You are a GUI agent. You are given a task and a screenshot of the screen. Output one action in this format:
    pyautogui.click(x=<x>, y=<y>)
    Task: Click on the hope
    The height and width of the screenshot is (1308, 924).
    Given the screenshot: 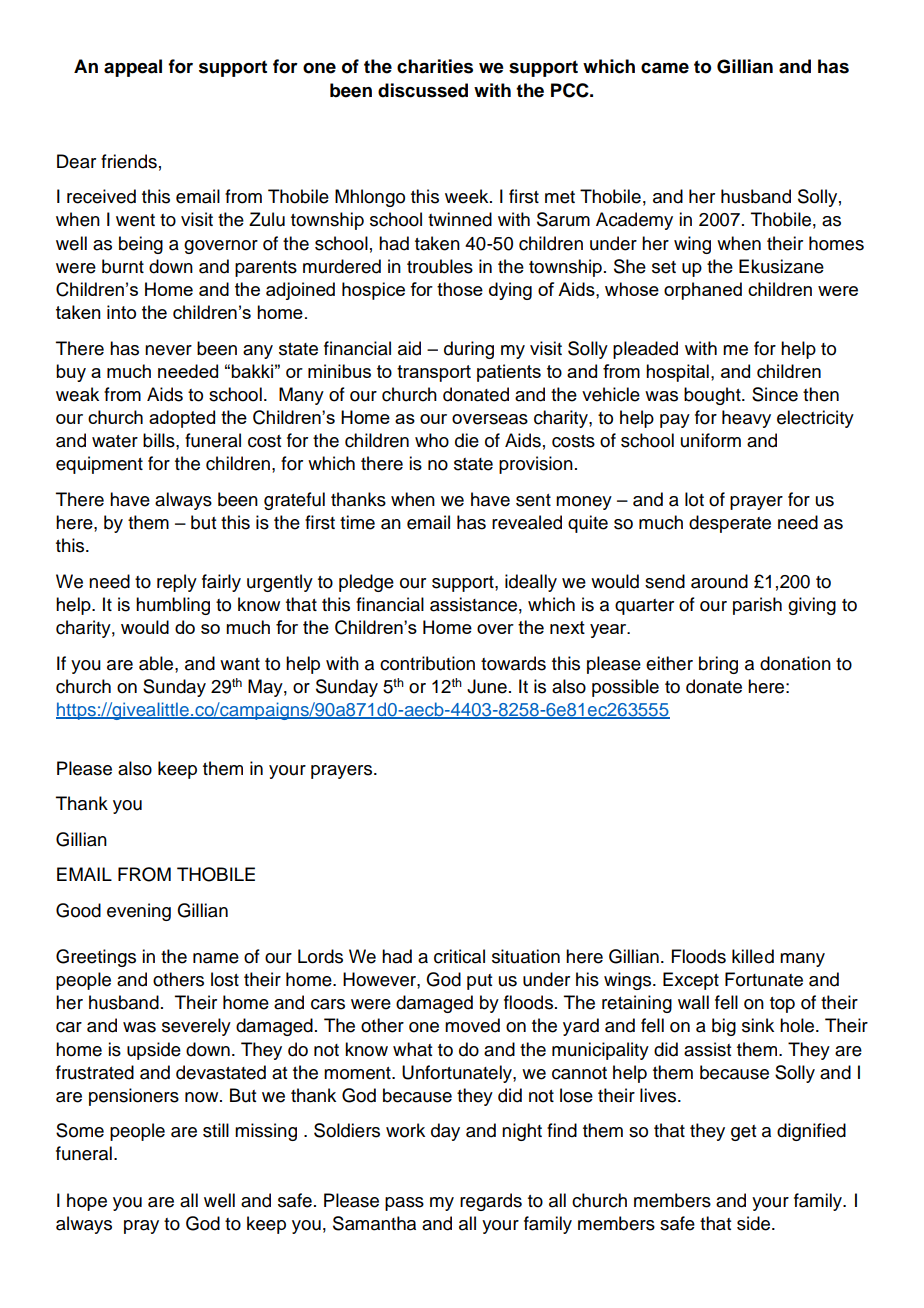 What is the action you would take?
    pyautogui.click(x=87, y=1202)
